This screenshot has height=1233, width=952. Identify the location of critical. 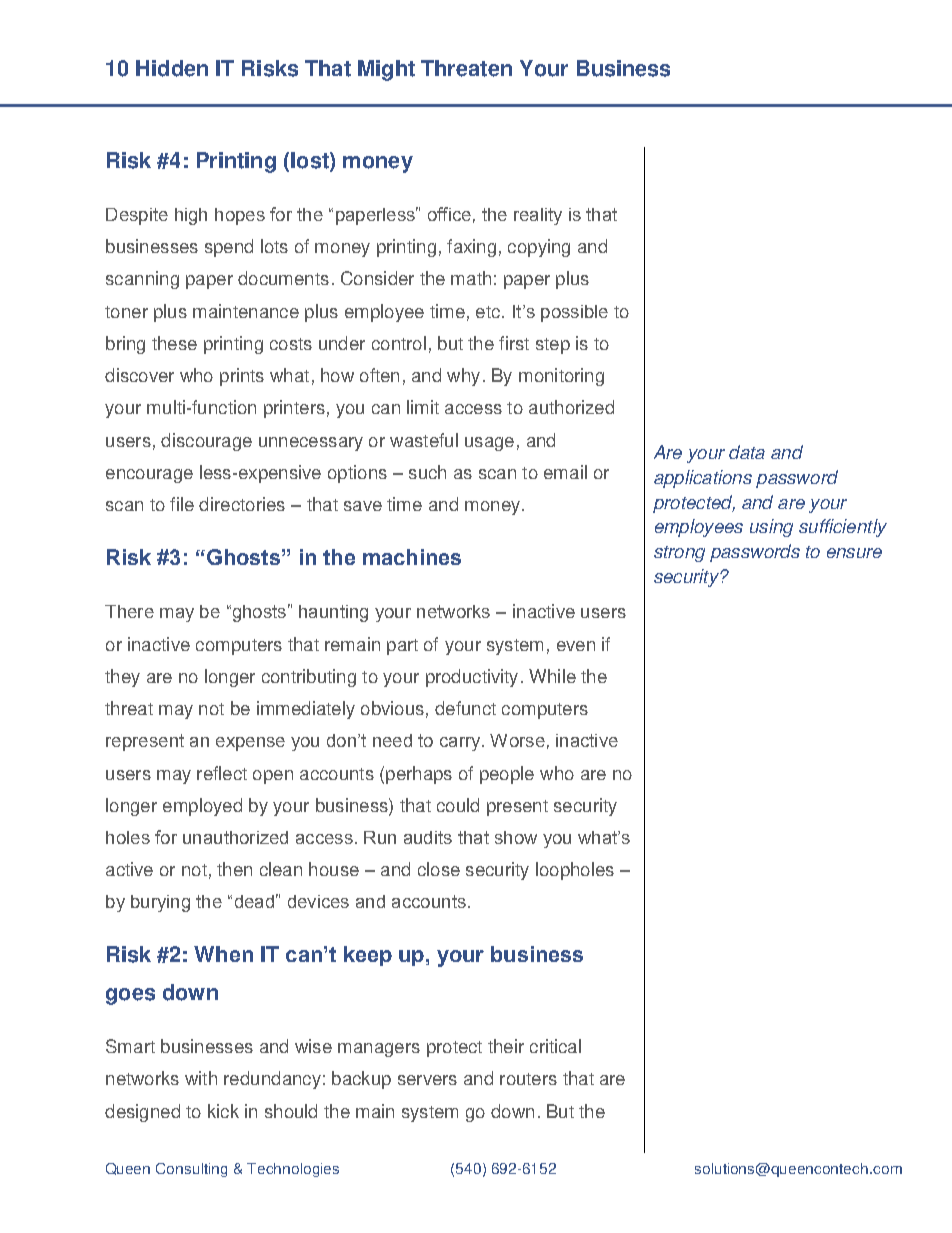
(555, 1046).
